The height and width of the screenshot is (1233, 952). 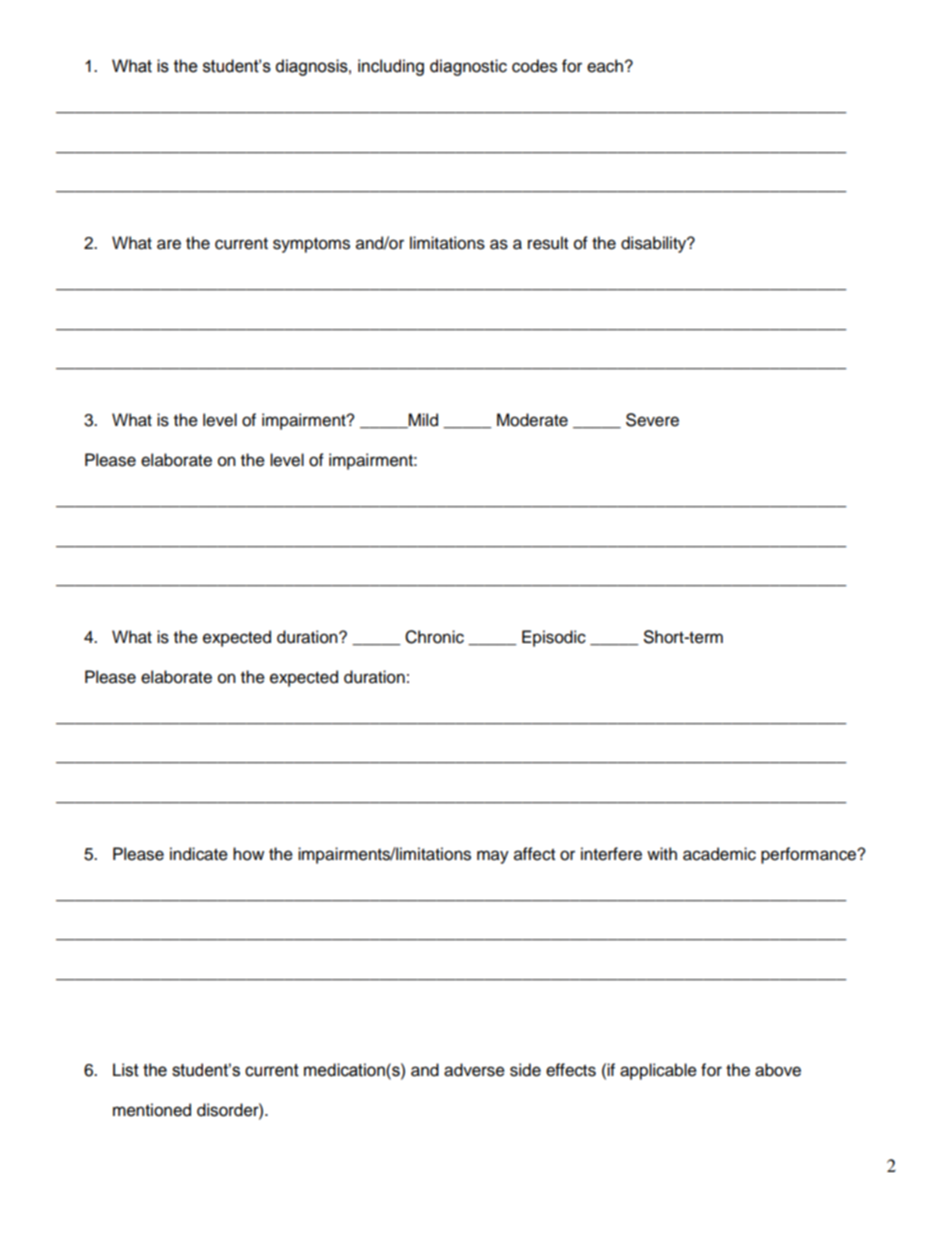 I want to click on diagnostic, so click(x=468, y=67).
